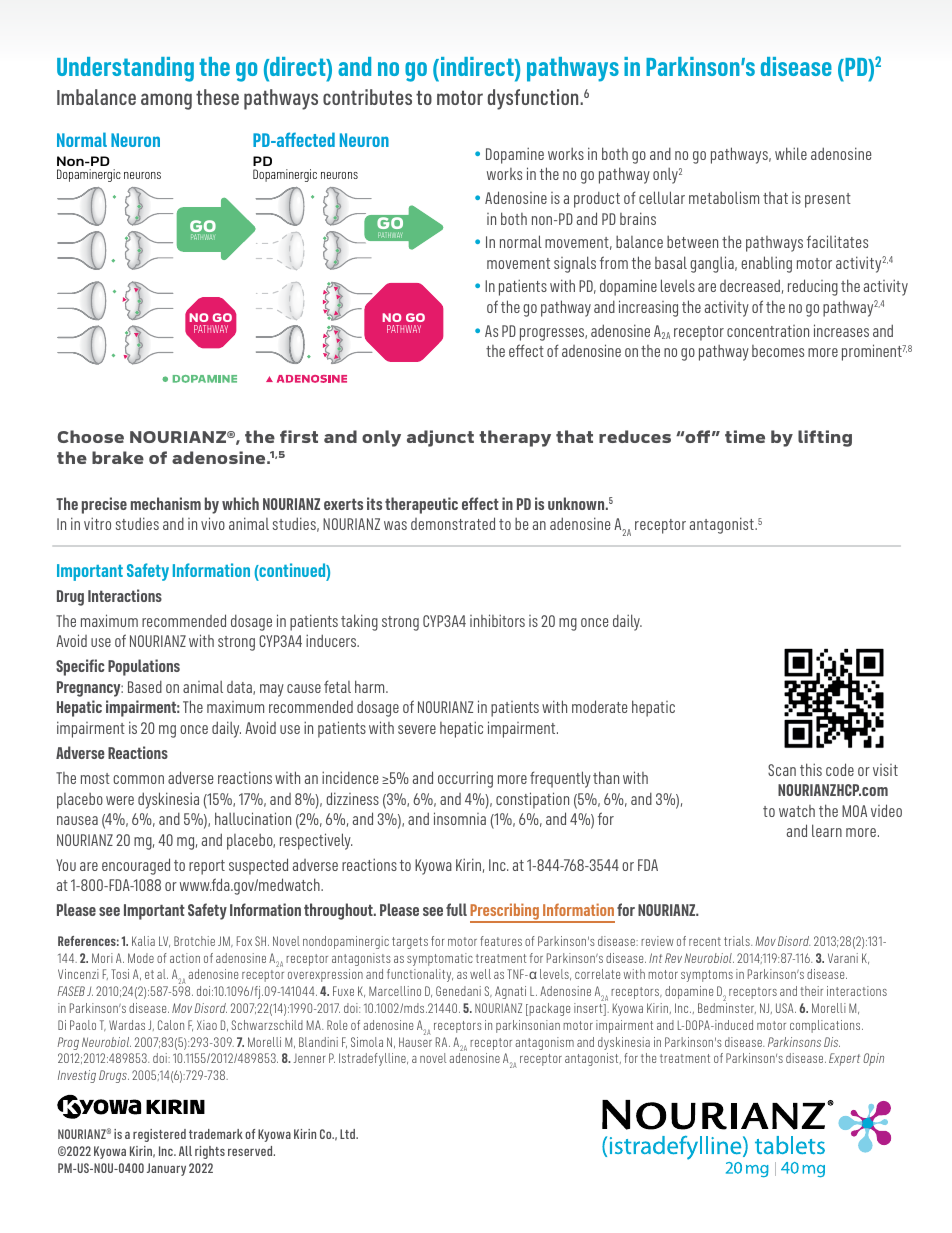 The height and width of the page is (1233, 952). What do you see at coordinates (497, 620) in the page?
I see `inhibitors` at bounding box center [497, 620].
